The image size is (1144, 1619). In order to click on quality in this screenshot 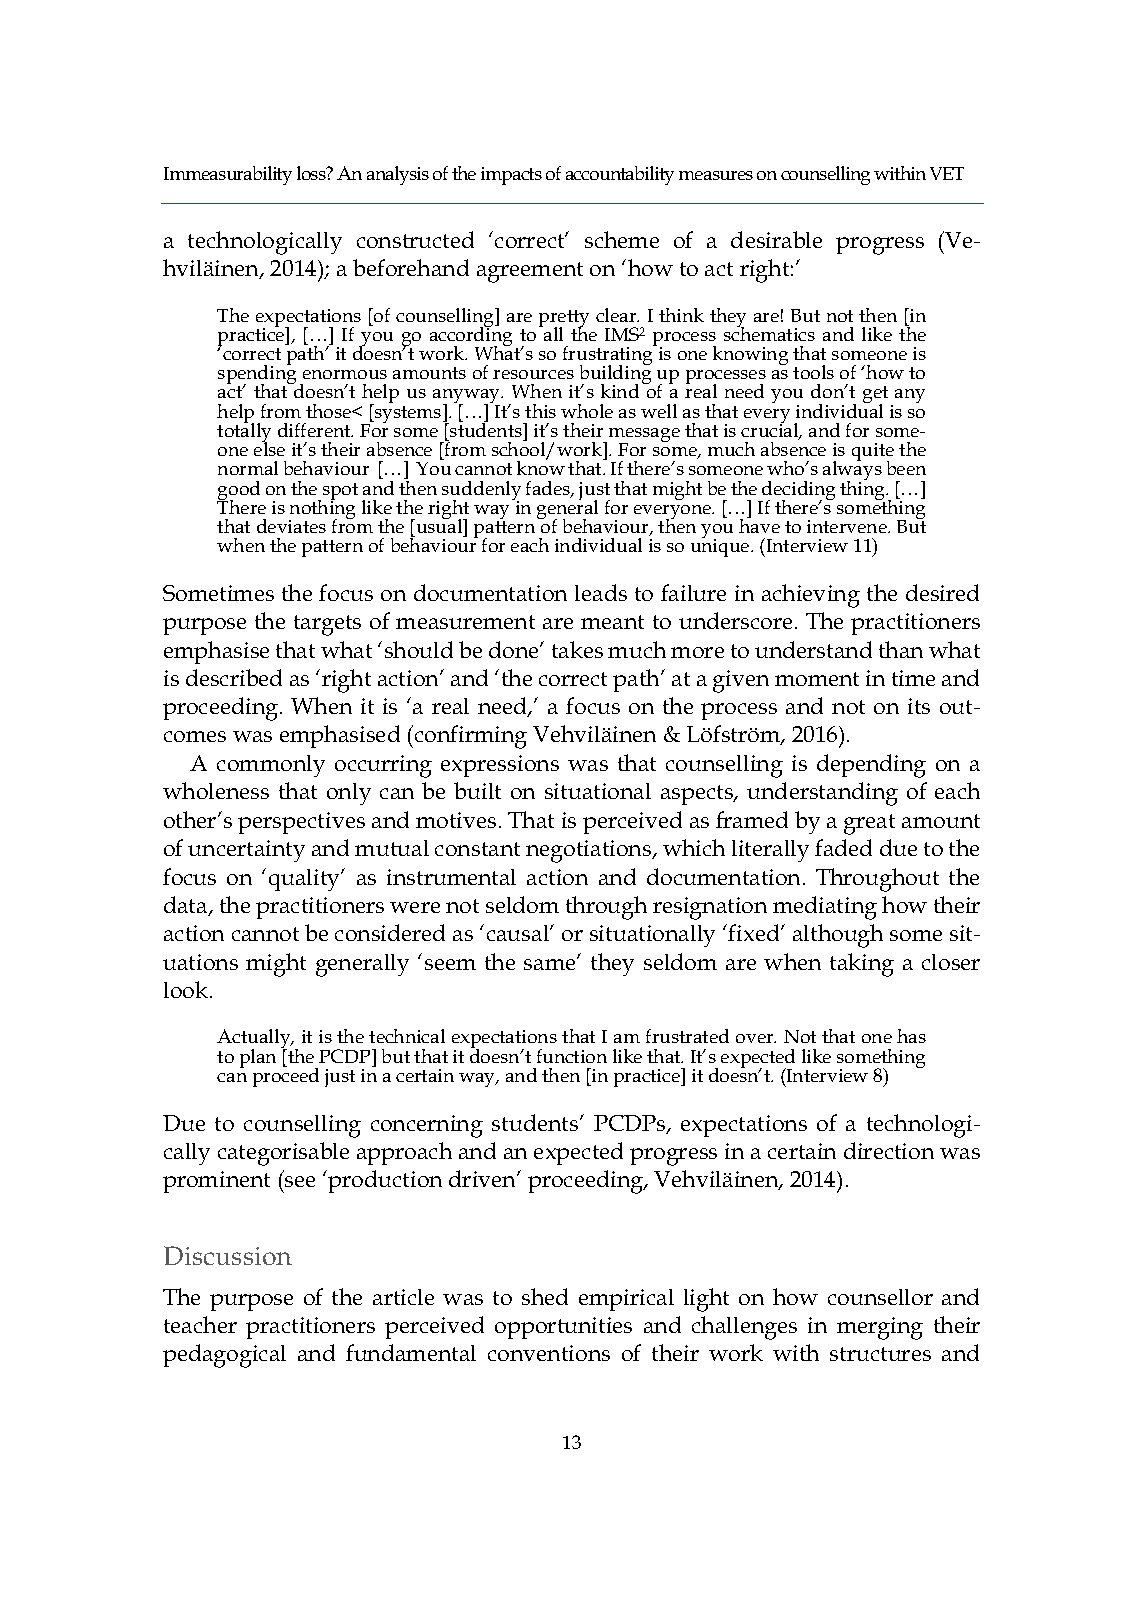, I will do `click(306, 880)`.
